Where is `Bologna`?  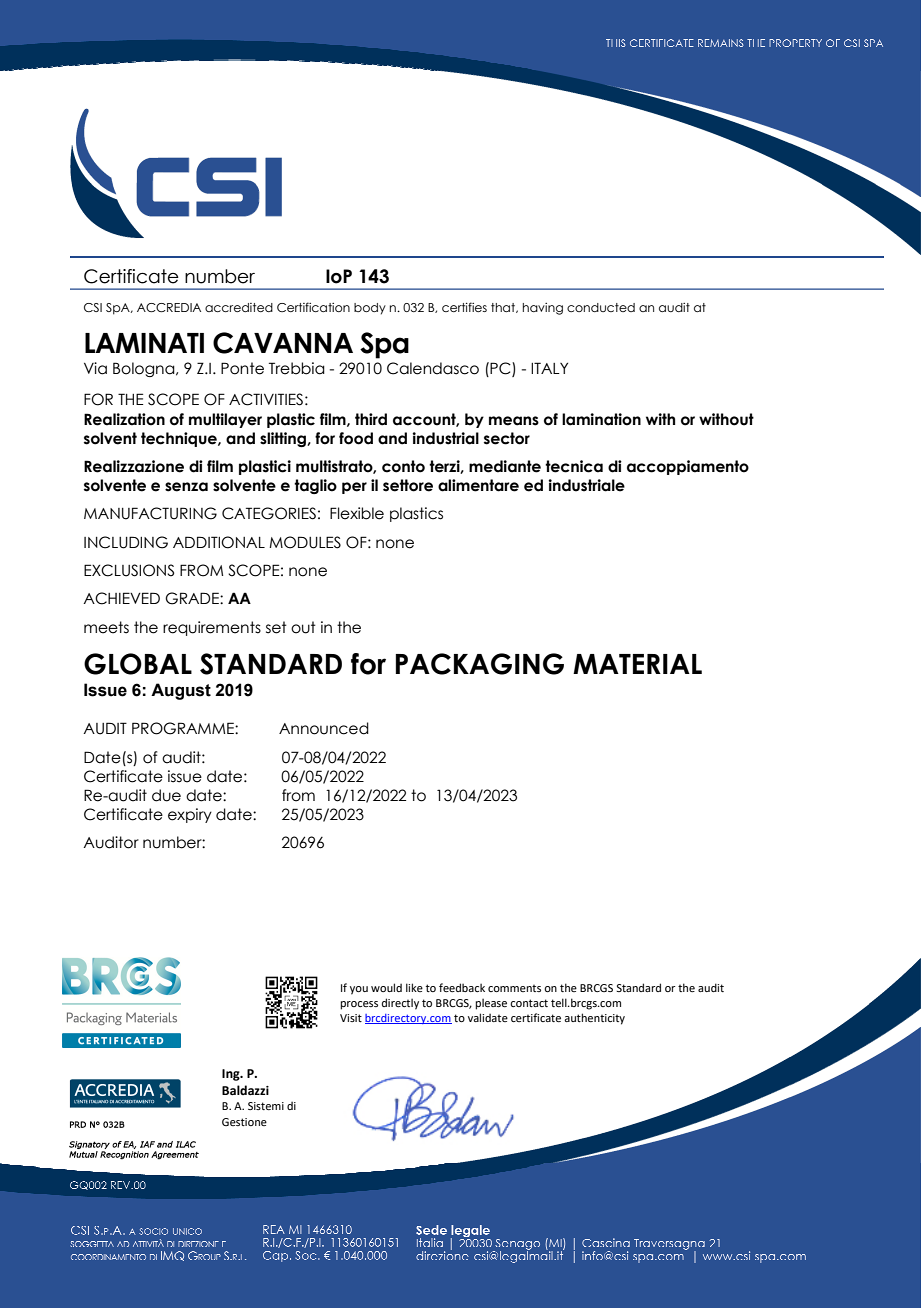
Bologna is located at coordinates (145, 369).
